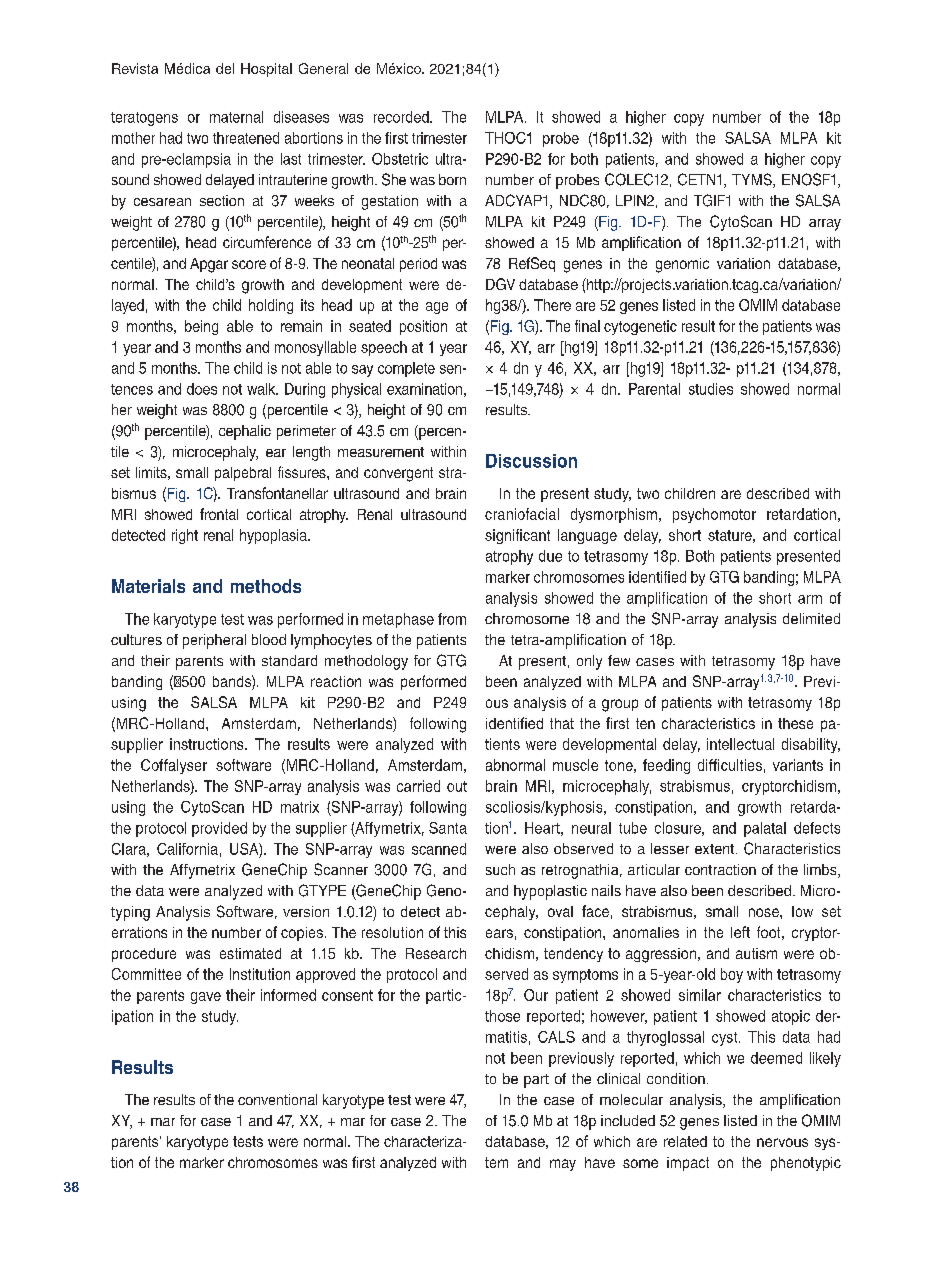 The height and width of the screenshot is (1270, 952). What do you see at coordinates (406, 369) in the screenshot?
I see `complete` at bounding box center [406, 369].
